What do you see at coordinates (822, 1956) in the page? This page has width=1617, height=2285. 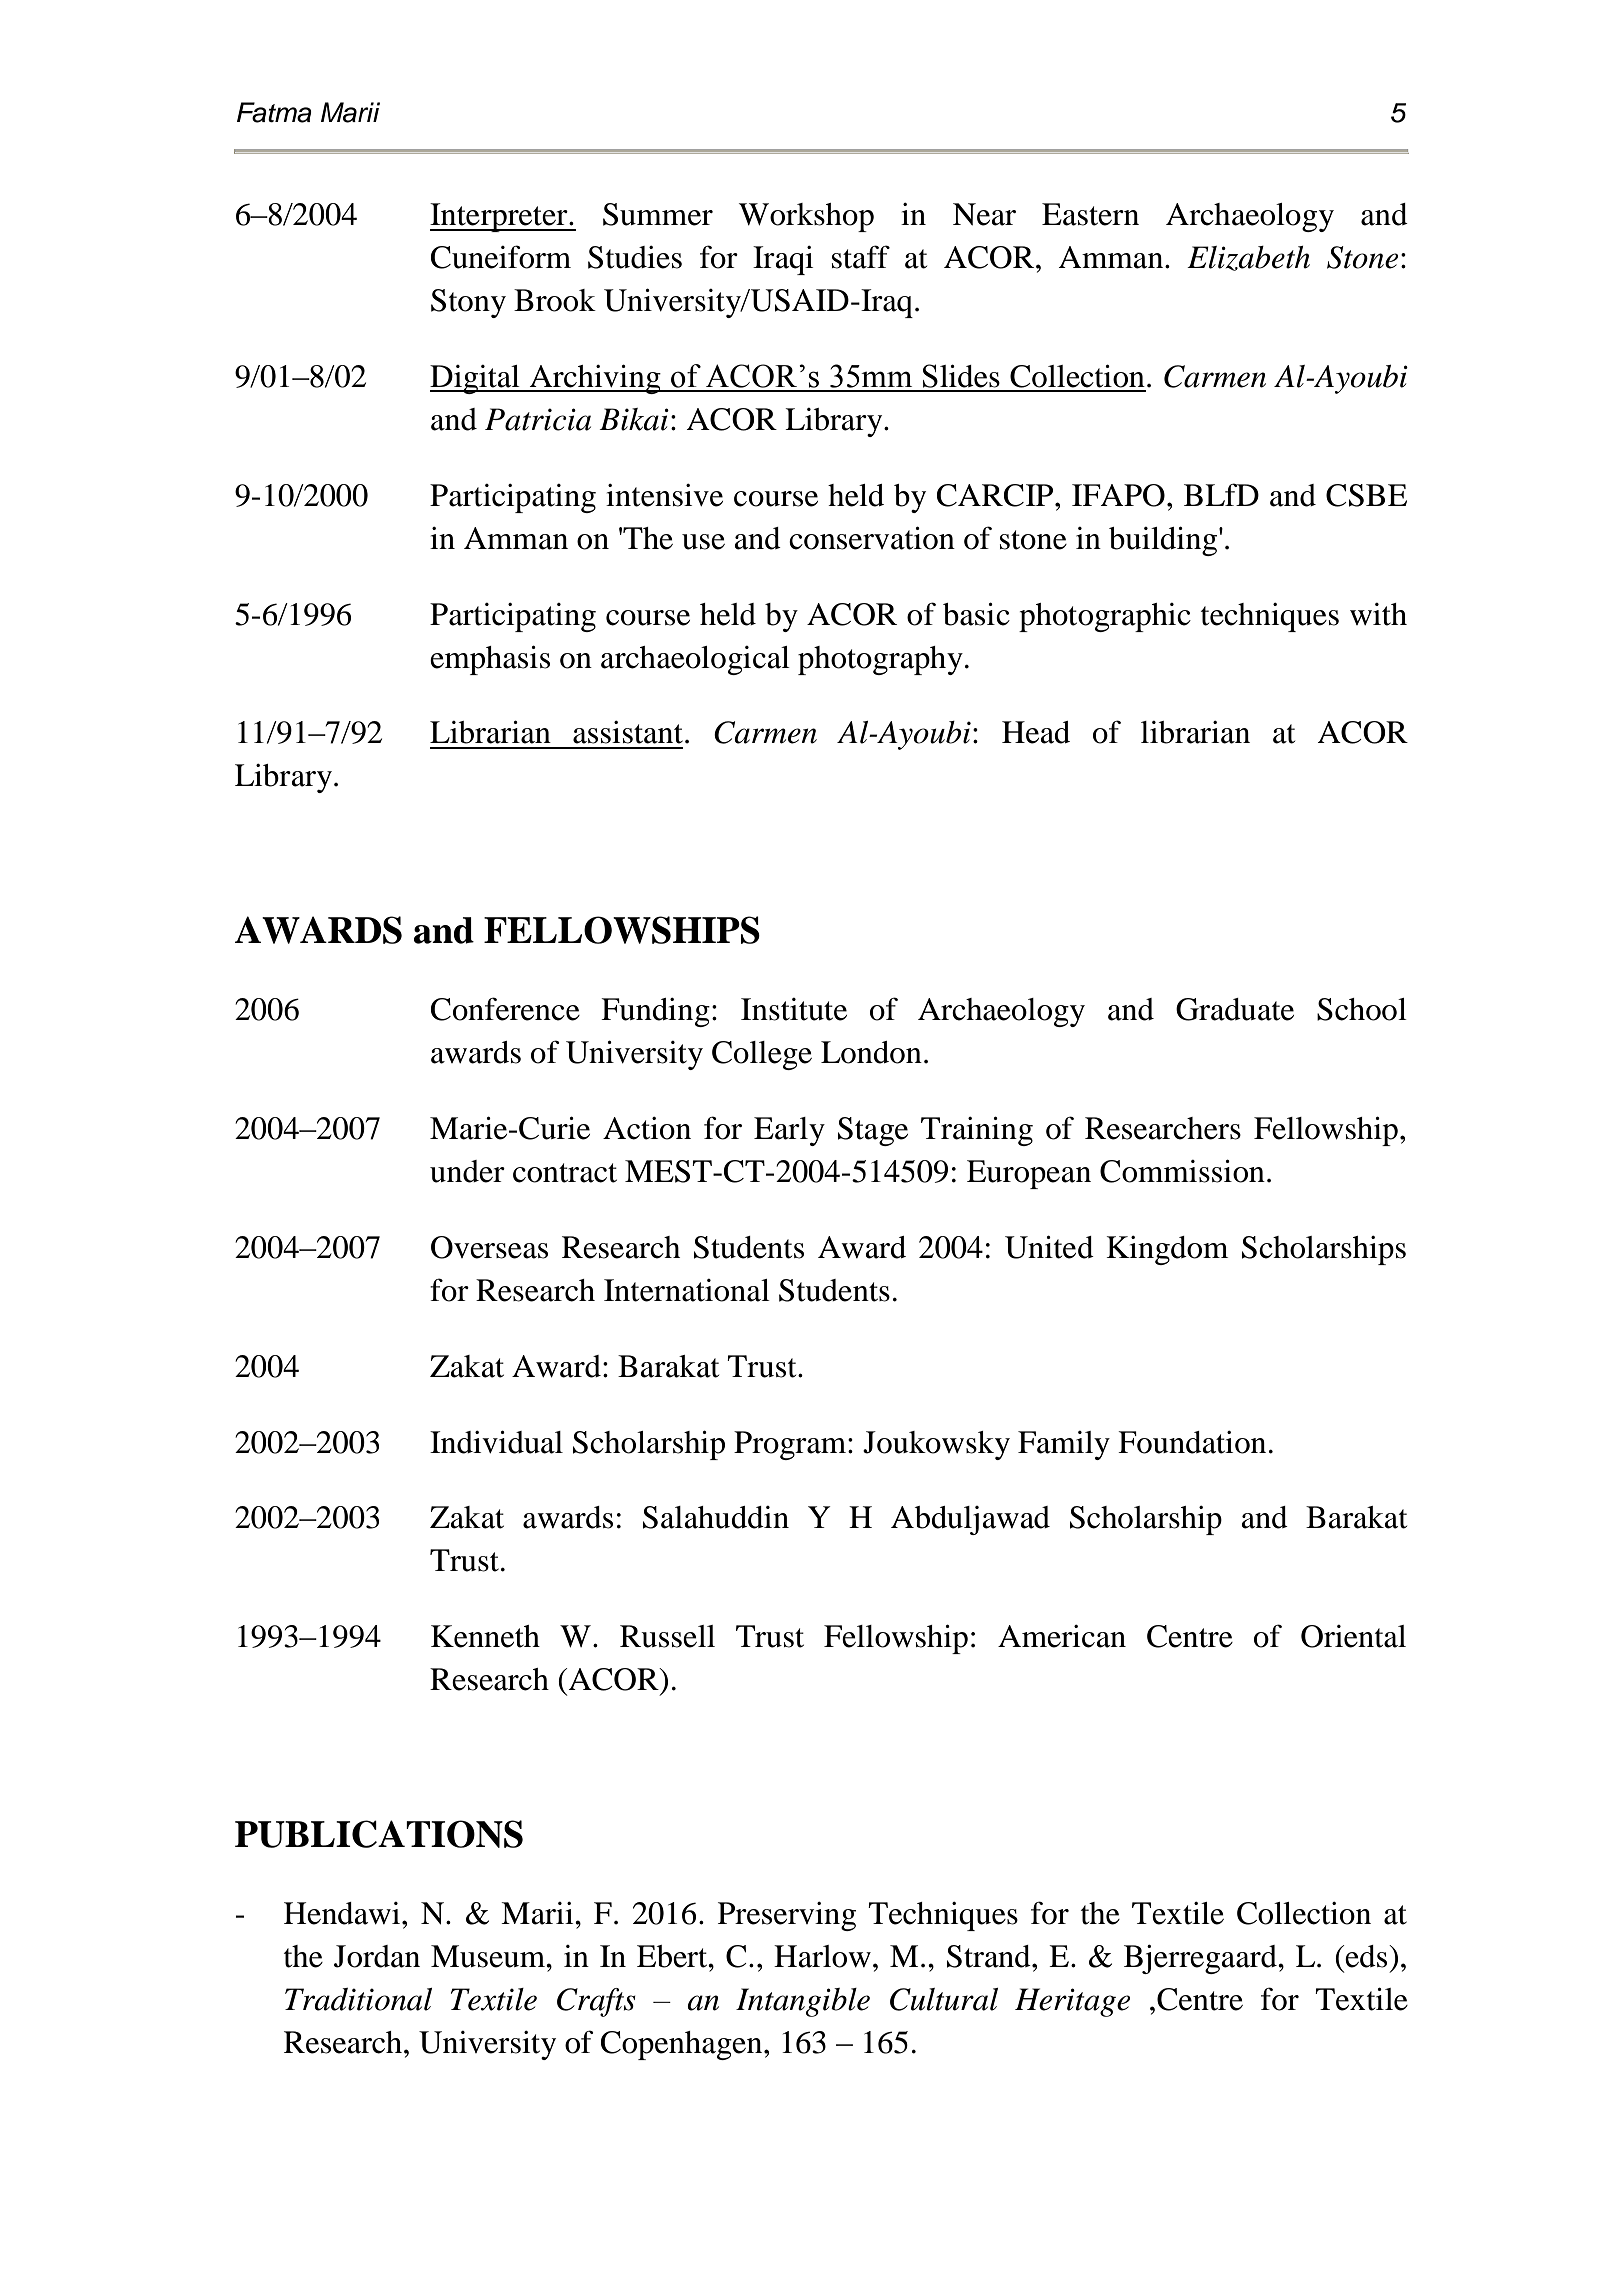 I see `Harlow` at bounding box center [822, 1956].
